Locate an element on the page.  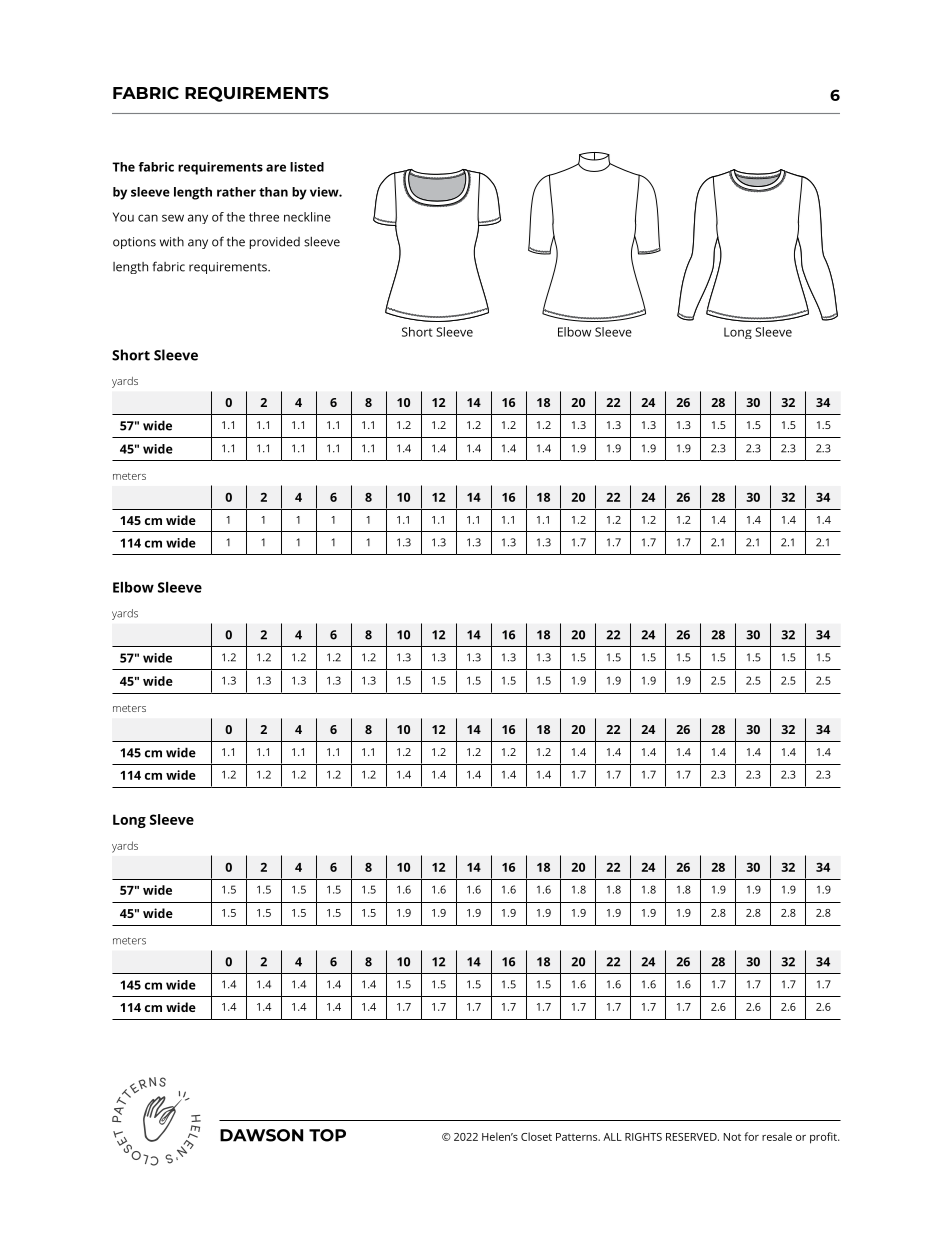
with is located at coordinates (172, 242).
